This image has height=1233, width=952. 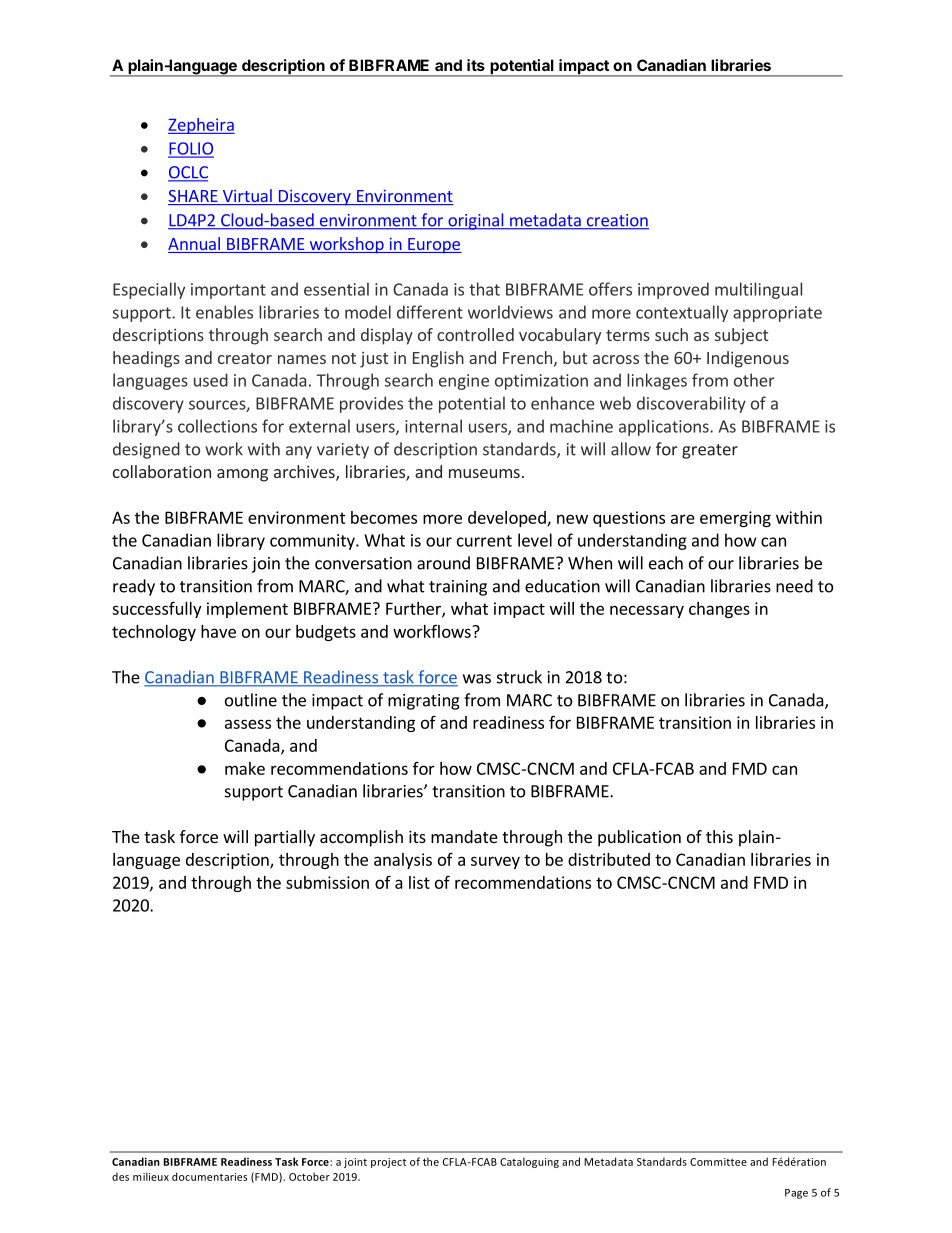 What do you see at coordinates (529, 1162) in the image?
I see `Cataloguing` at bounding box center [529, 1162].
